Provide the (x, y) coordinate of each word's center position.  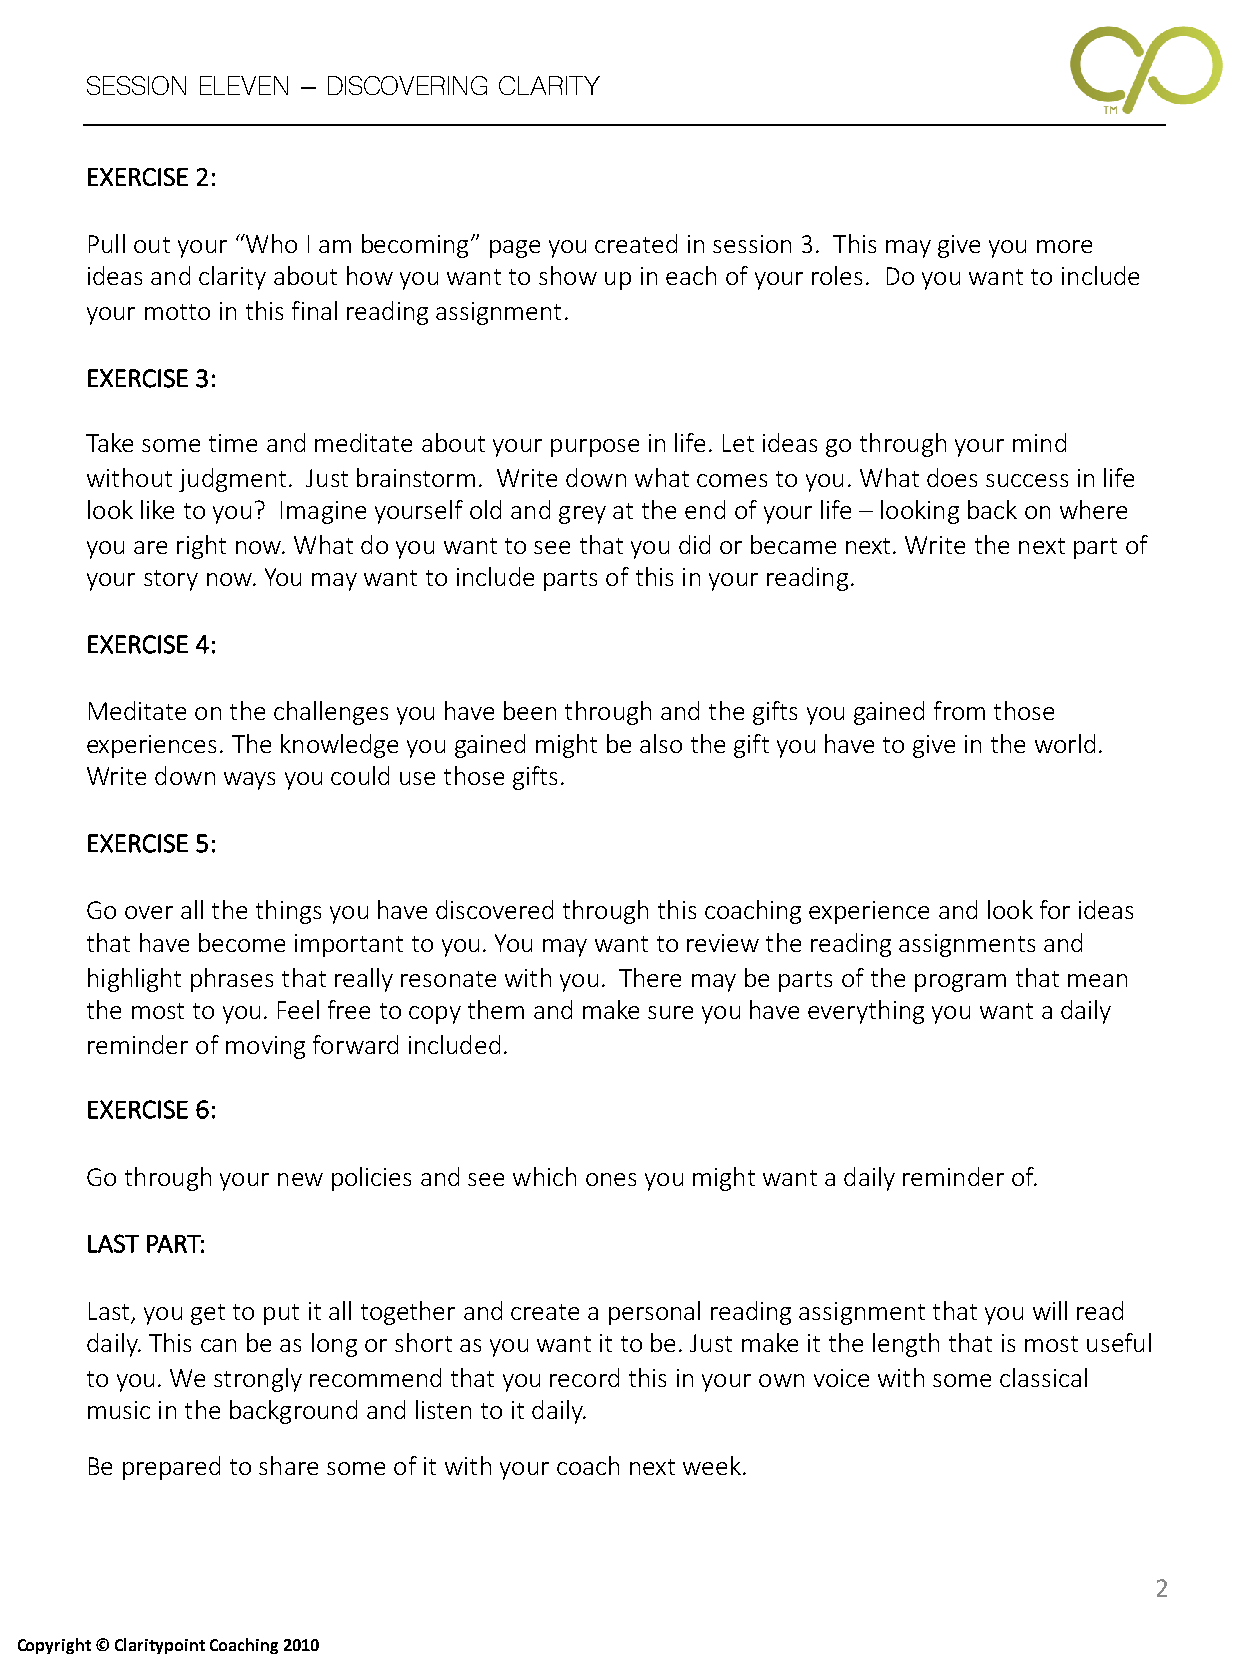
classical (1043, 1377)
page (515, 249)
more (1064, 246)
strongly (258, 1380)
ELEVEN (244, 85)
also (661, 743)
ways (249, 781)
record (584, 1377)
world (1065, 743)
